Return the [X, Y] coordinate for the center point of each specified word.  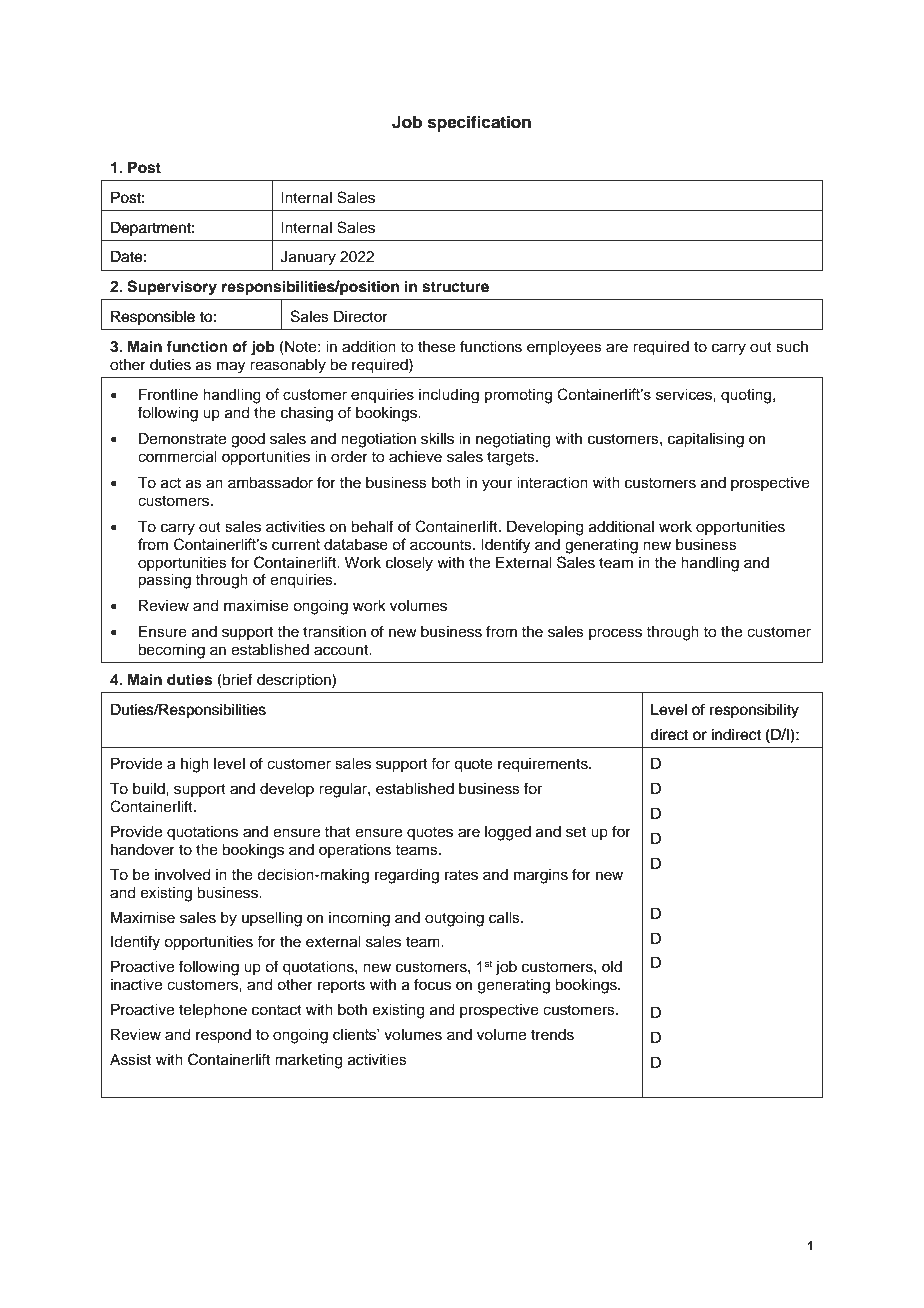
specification [479, 123]
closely [409, 564]
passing [164, 581]
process [615, 634]
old [612, 966]
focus [432, 984]
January [308, 258]
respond [223, 1036]
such [792, 347]
